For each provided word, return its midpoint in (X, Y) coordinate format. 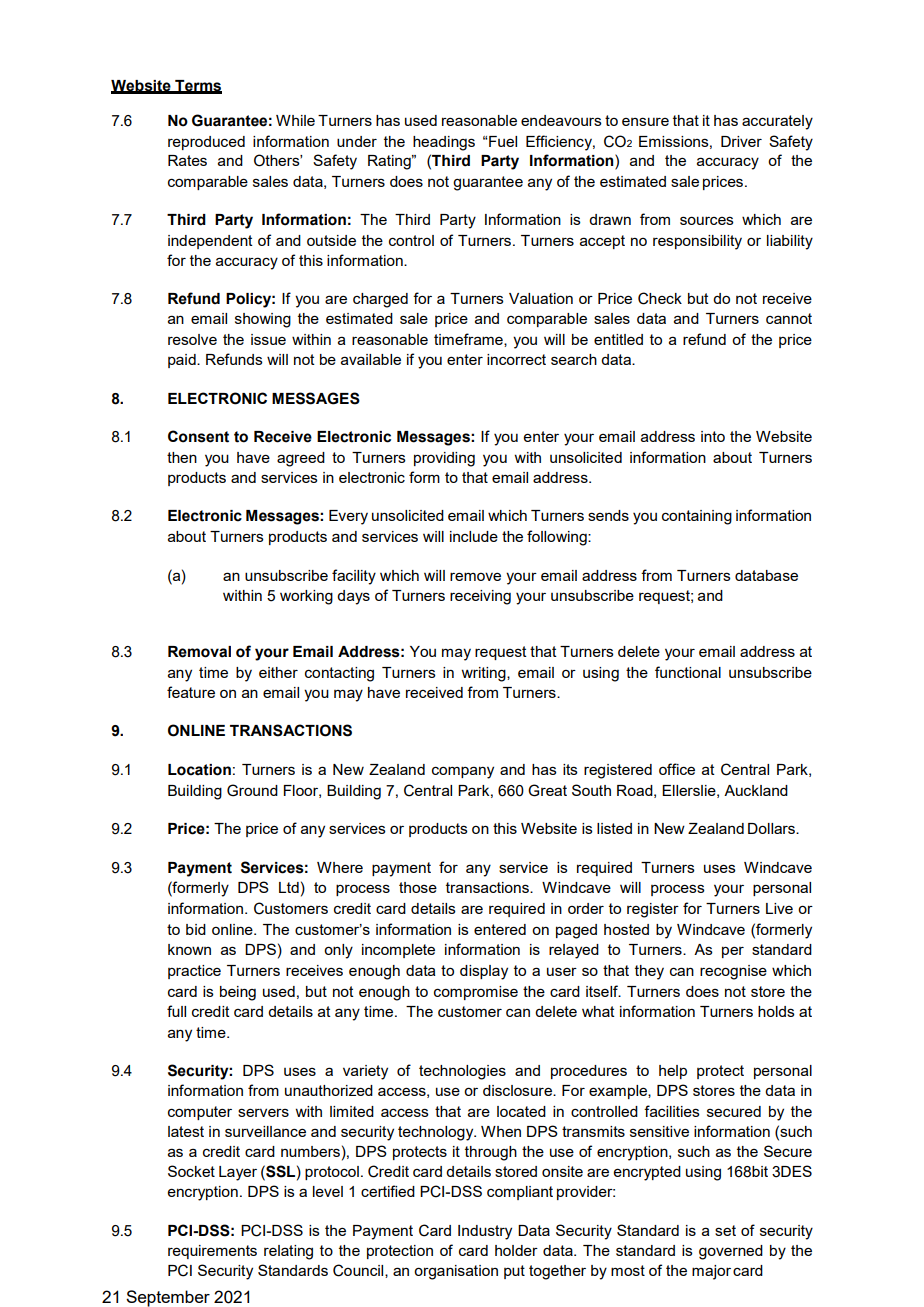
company (463, 772)
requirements (212, 1252)
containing (697, 517)
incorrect (516, 359)
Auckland (756, 790)
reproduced (206, 143)
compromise (476, 993)
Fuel (502, 141)
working (306, 597)
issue (268, 339)
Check (660, 298)
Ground (252, 790)
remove (475, 576)
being (238, 993)
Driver (741, 141)
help (673, 1072)
